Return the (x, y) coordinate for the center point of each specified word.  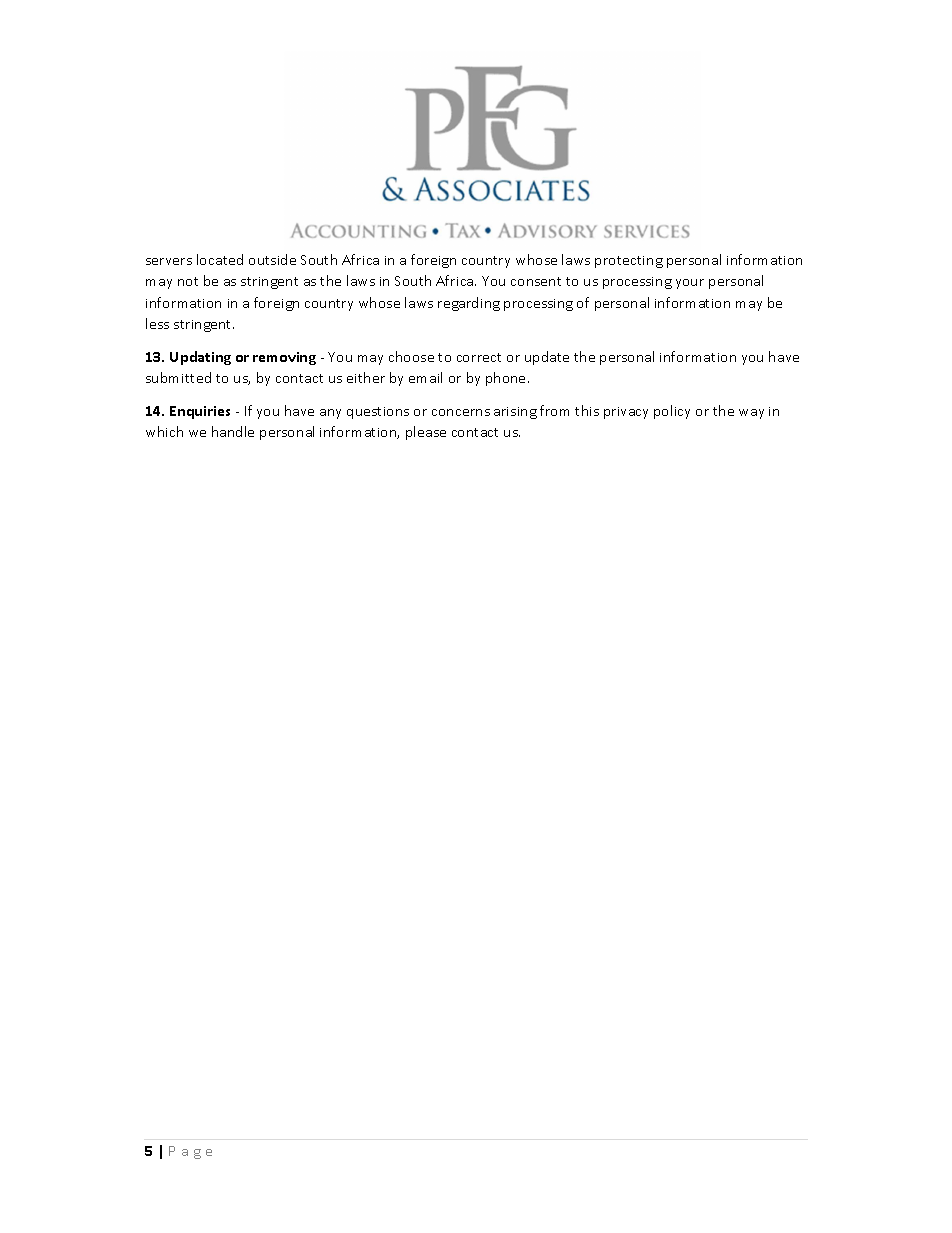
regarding (469, 304)
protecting (629, 262)
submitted (178, 377)
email (425, 377)
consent (536, 281)
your (690, 284)
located (220, 259)
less (157, 323)
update (547, 358)
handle (233, 431)
